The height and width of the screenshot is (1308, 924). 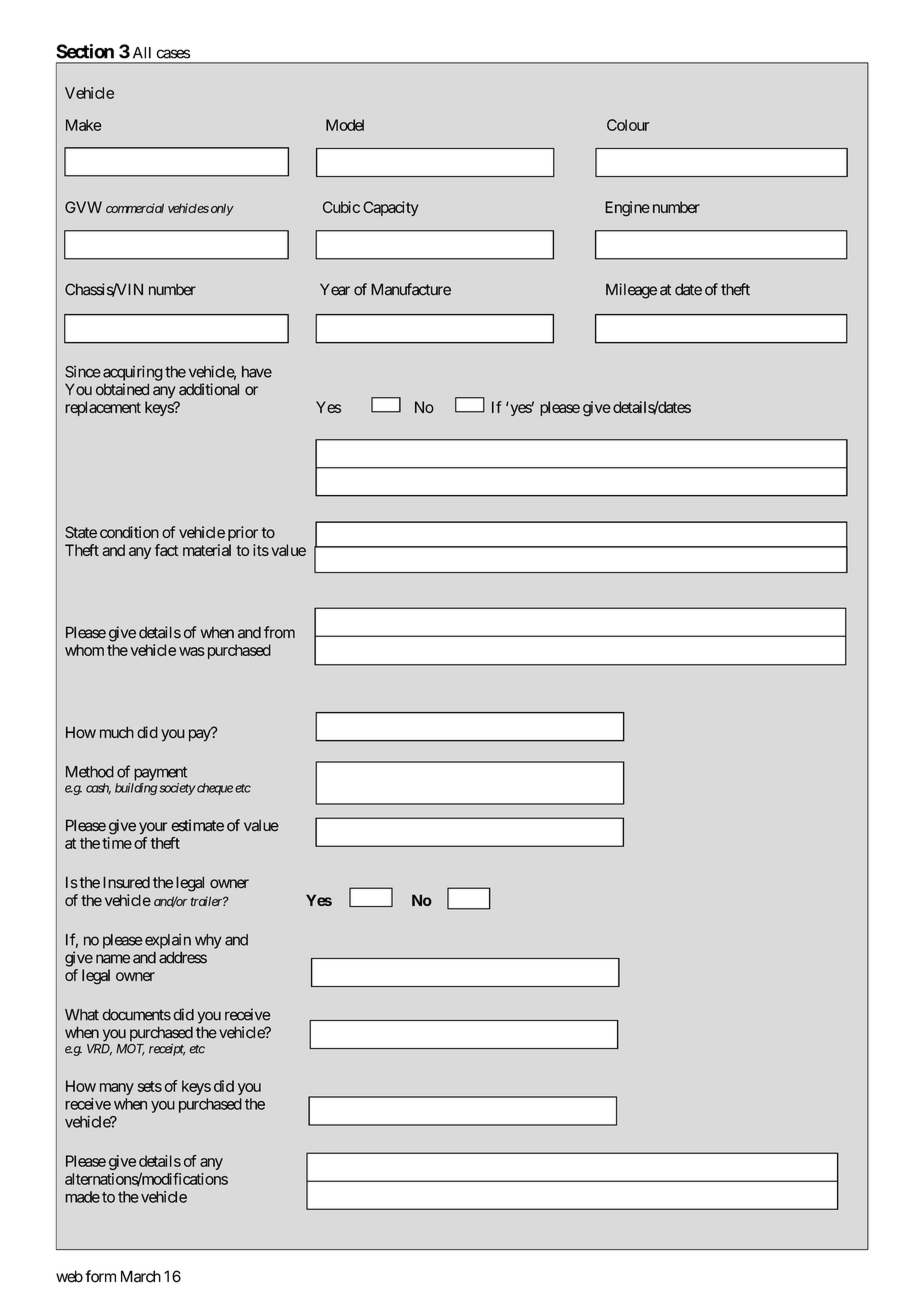 I want to click on March, so click(x=141, y=1276).
